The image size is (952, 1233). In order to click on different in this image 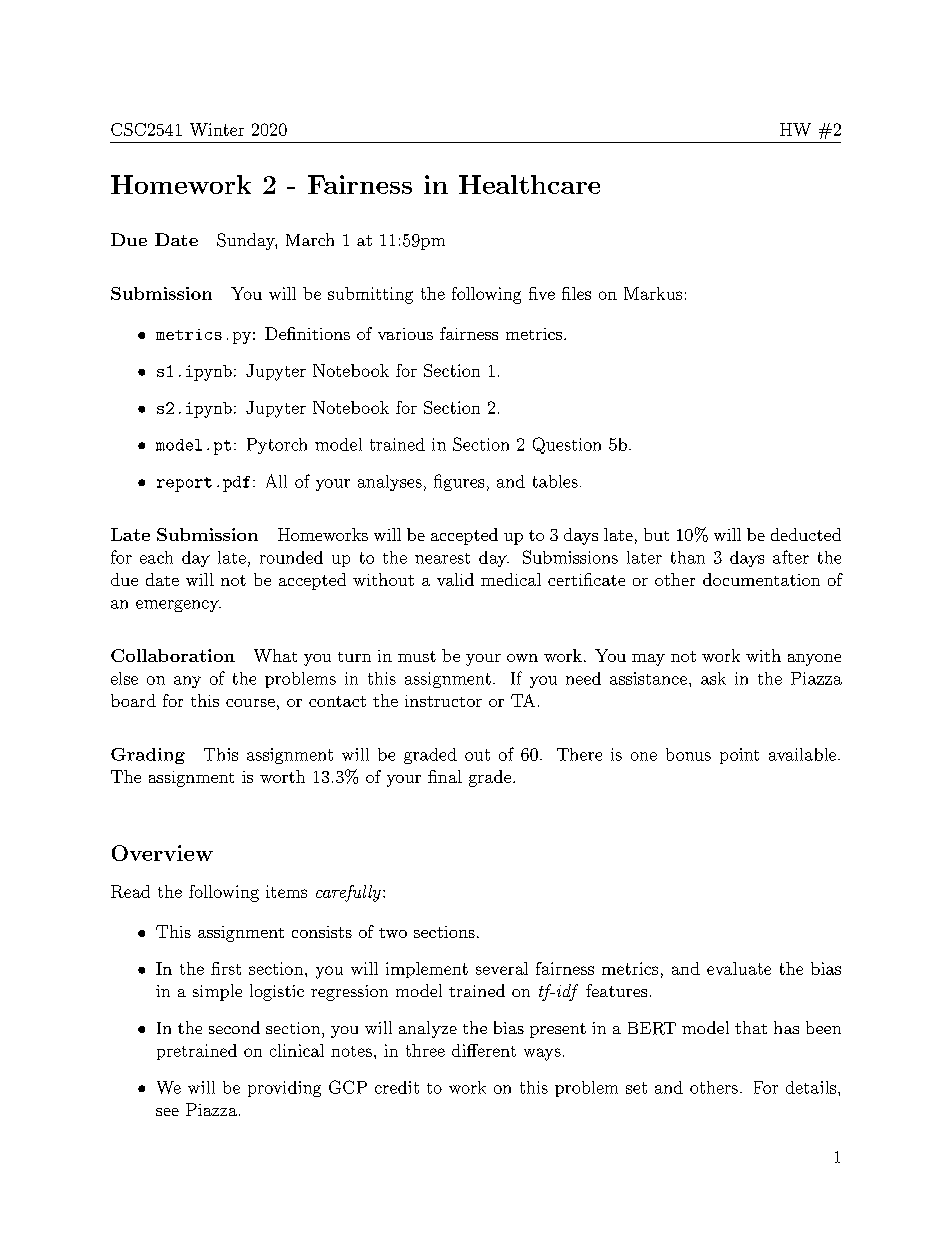, I will do `click(484, 1050)`.
